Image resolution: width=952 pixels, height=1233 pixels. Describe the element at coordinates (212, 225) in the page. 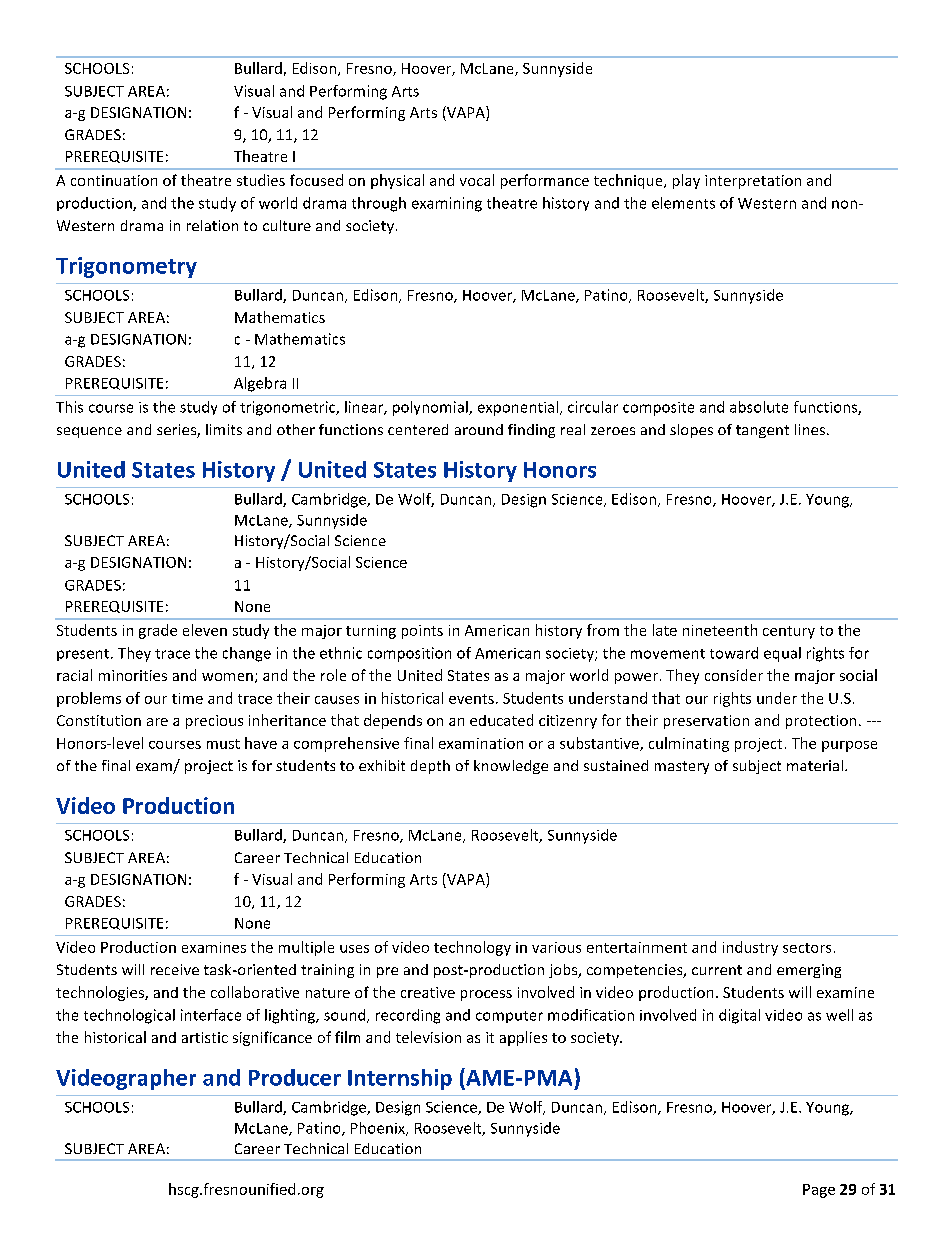

I see `relation` at that location.
